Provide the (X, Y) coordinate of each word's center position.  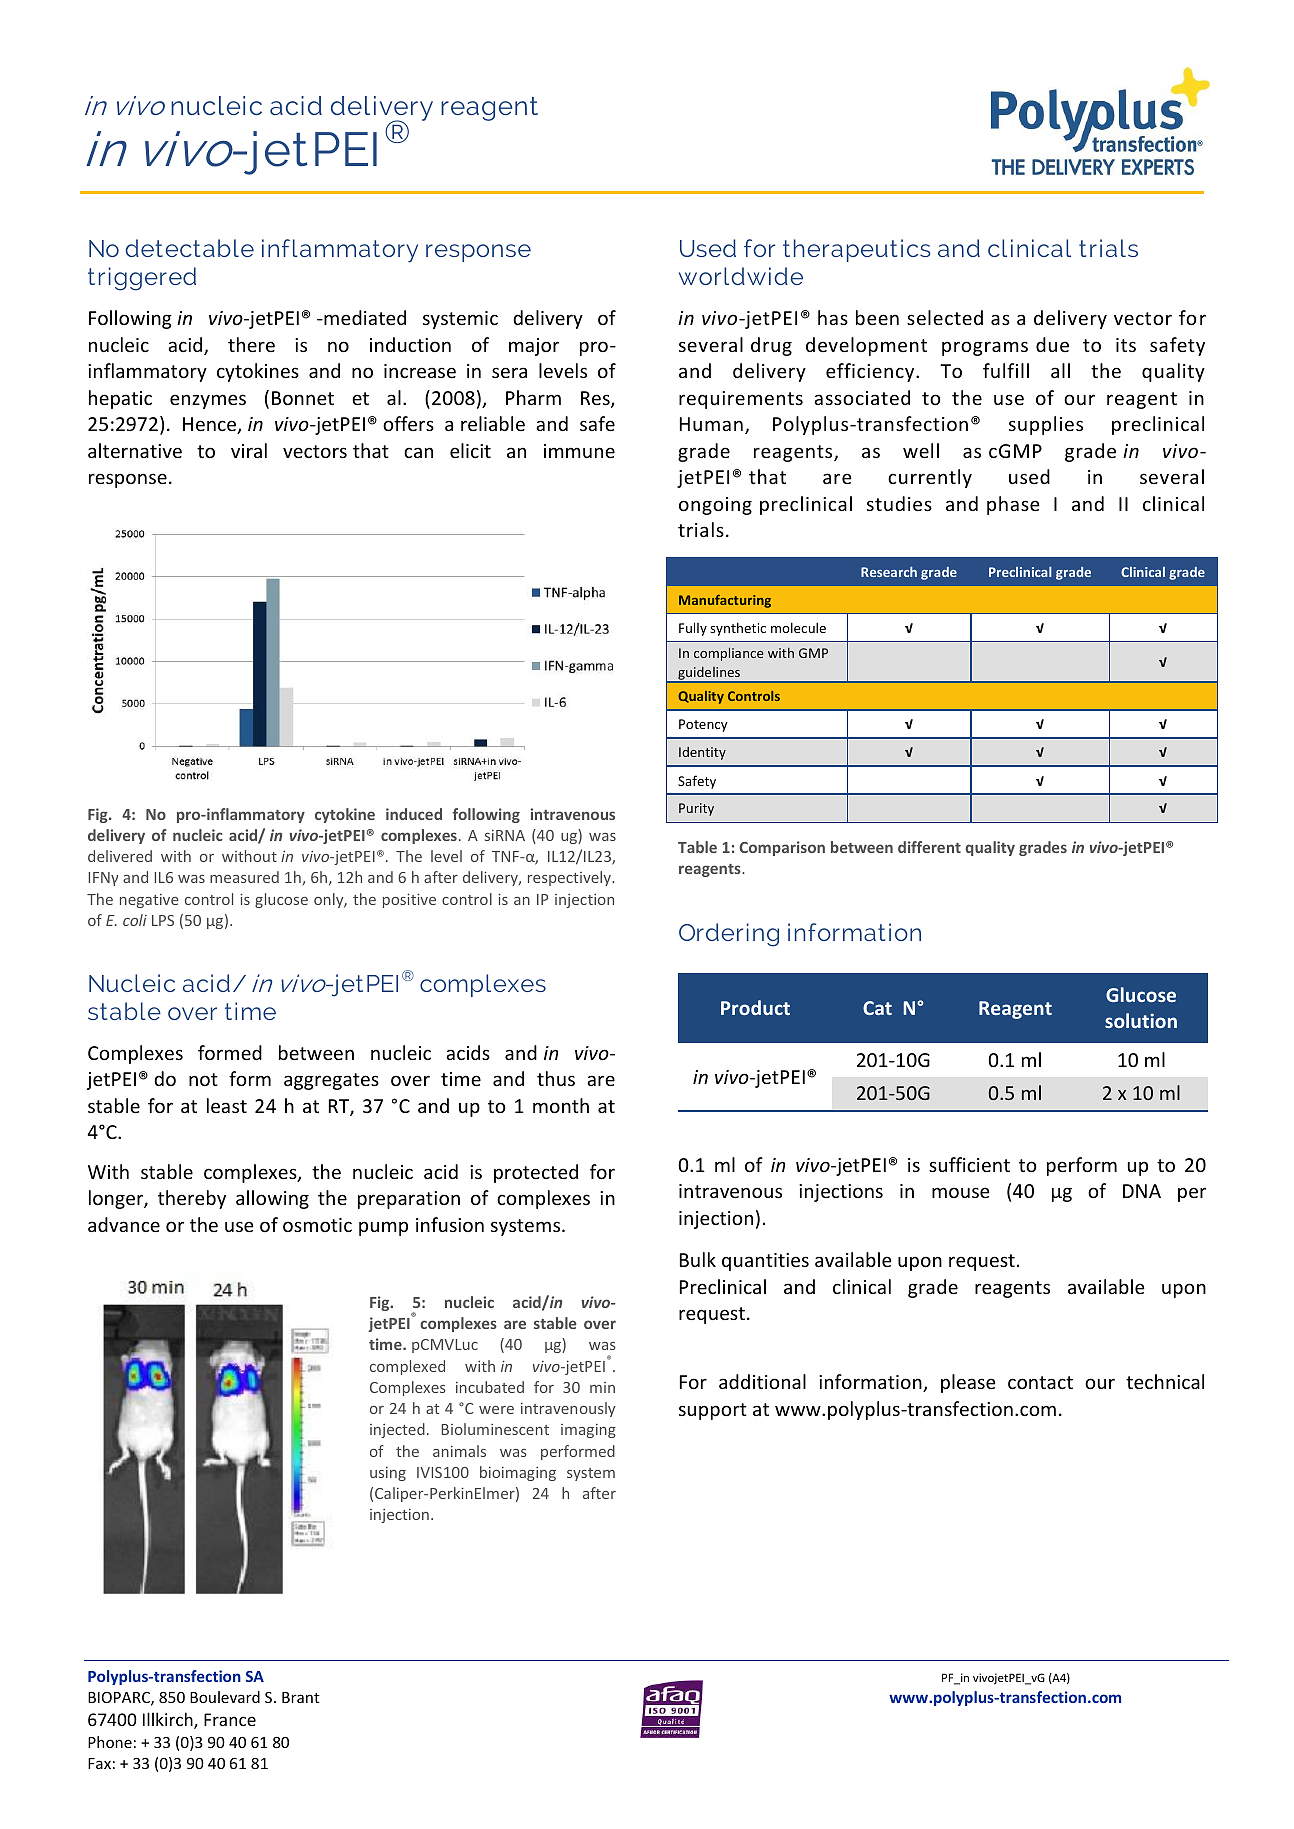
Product (755, 1007)
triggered (142, 279)
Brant (301, 1697)
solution (1141, 1020)
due (1052, 344)
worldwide (741, 276)
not (203, 1079)
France (230, 1719)
